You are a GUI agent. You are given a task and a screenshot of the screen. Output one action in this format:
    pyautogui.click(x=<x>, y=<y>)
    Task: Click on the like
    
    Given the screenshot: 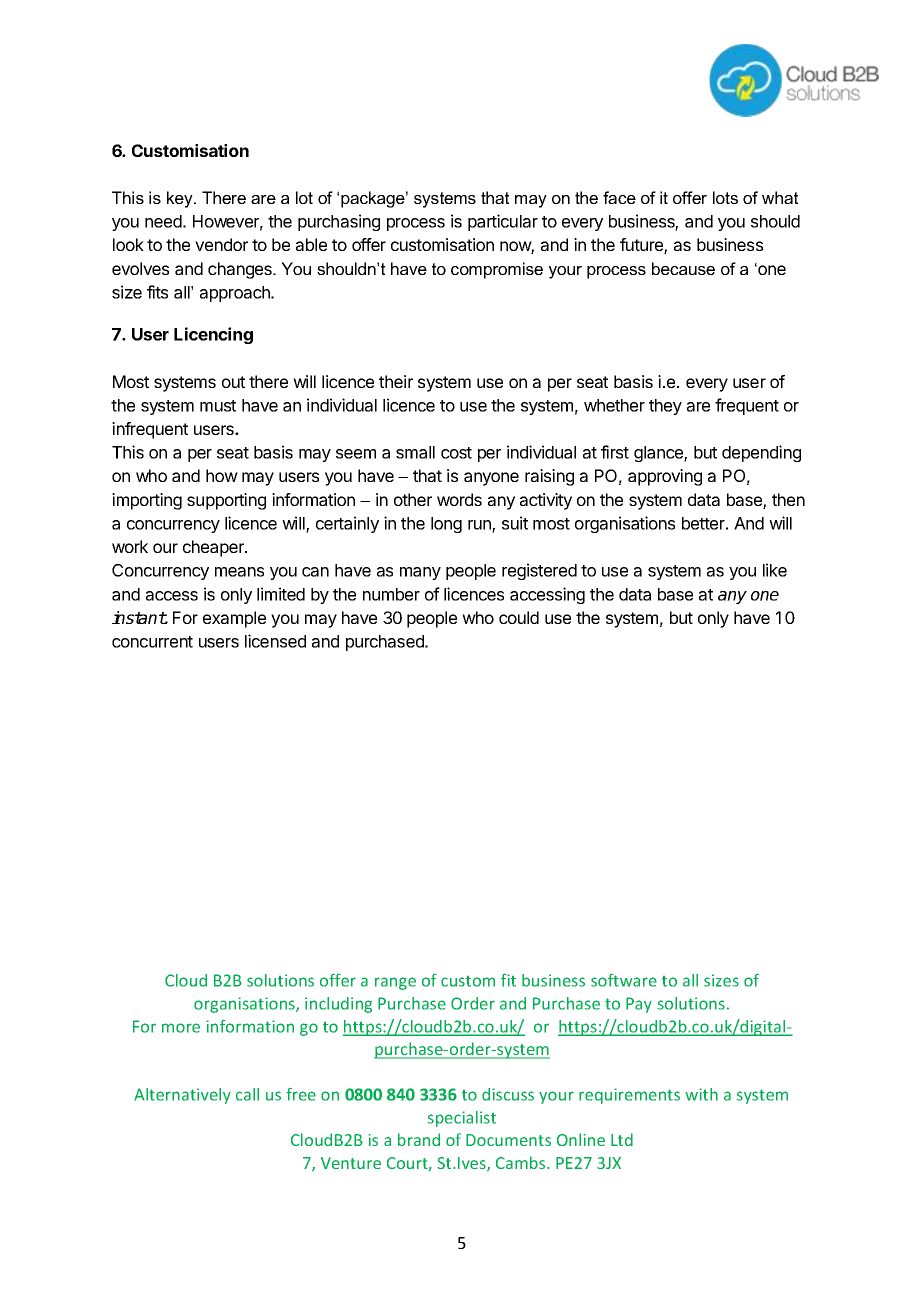 What is the action you would take?
    pyautogui.click(x=775, y=570)
